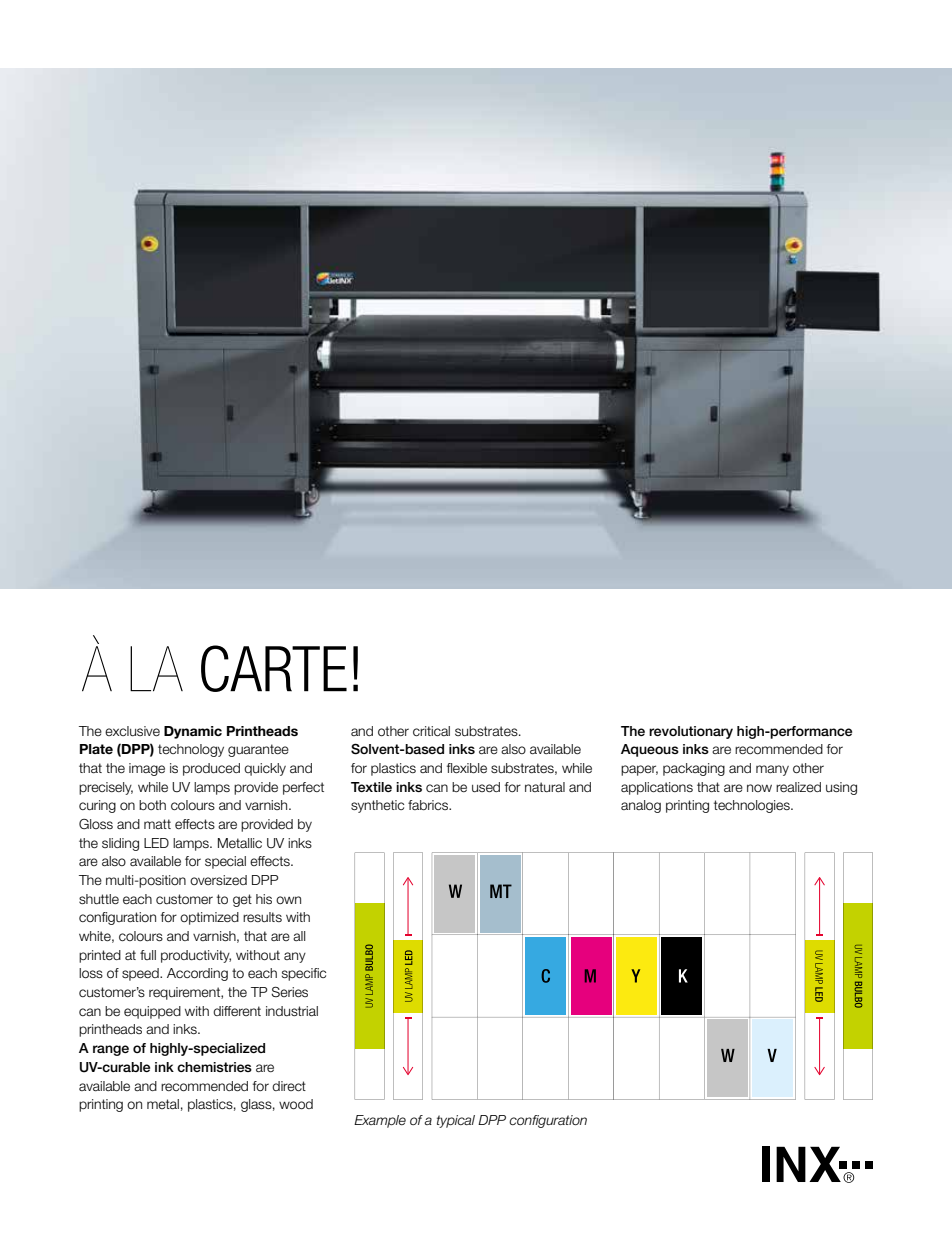 The image size is (952, 1233). What do you see at coordinates (152, 1012) in the screenshot?
I see `equipped` at bounding box center [152, 1012].
